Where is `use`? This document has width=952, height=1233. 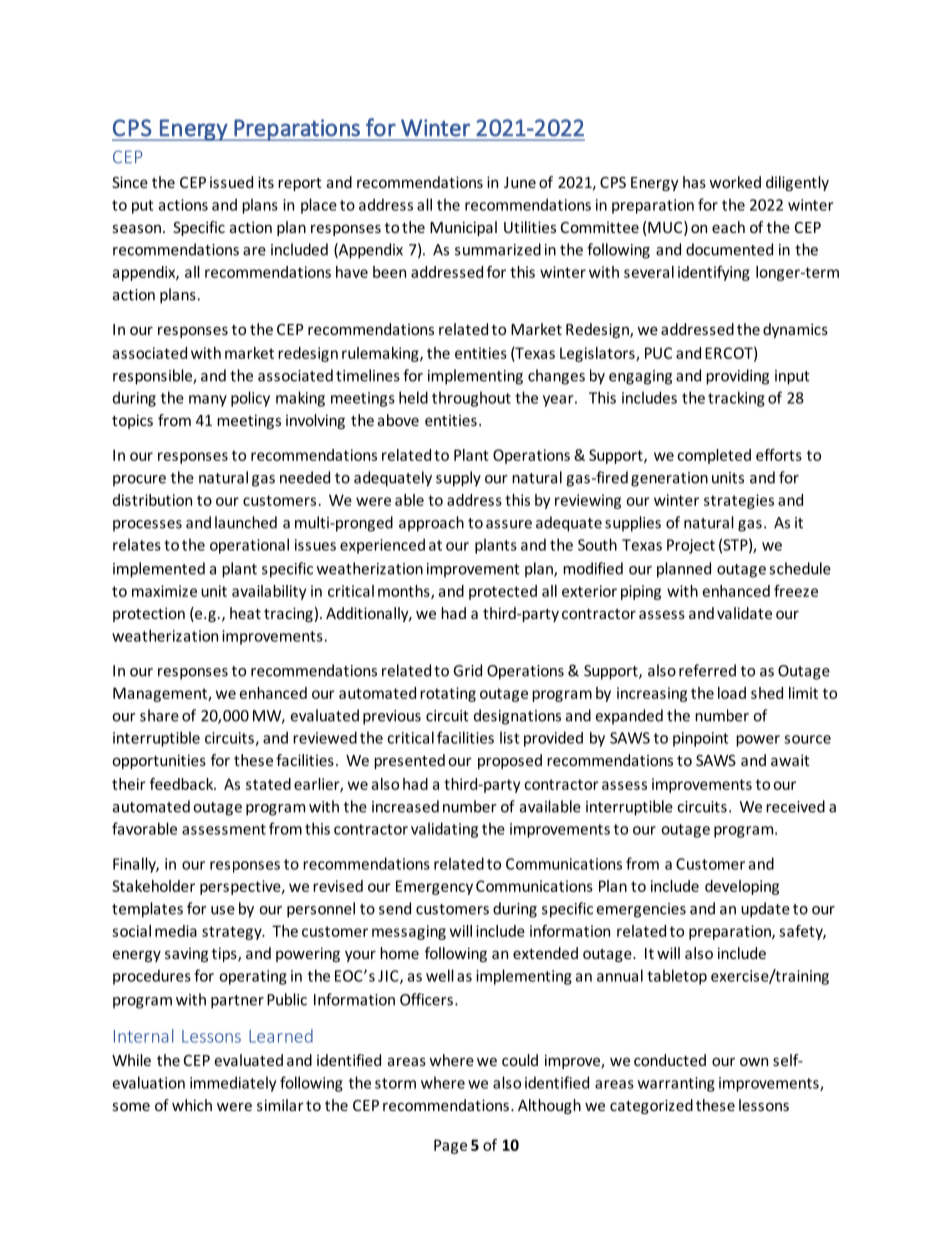 use is located at coordinates (223, 910).
